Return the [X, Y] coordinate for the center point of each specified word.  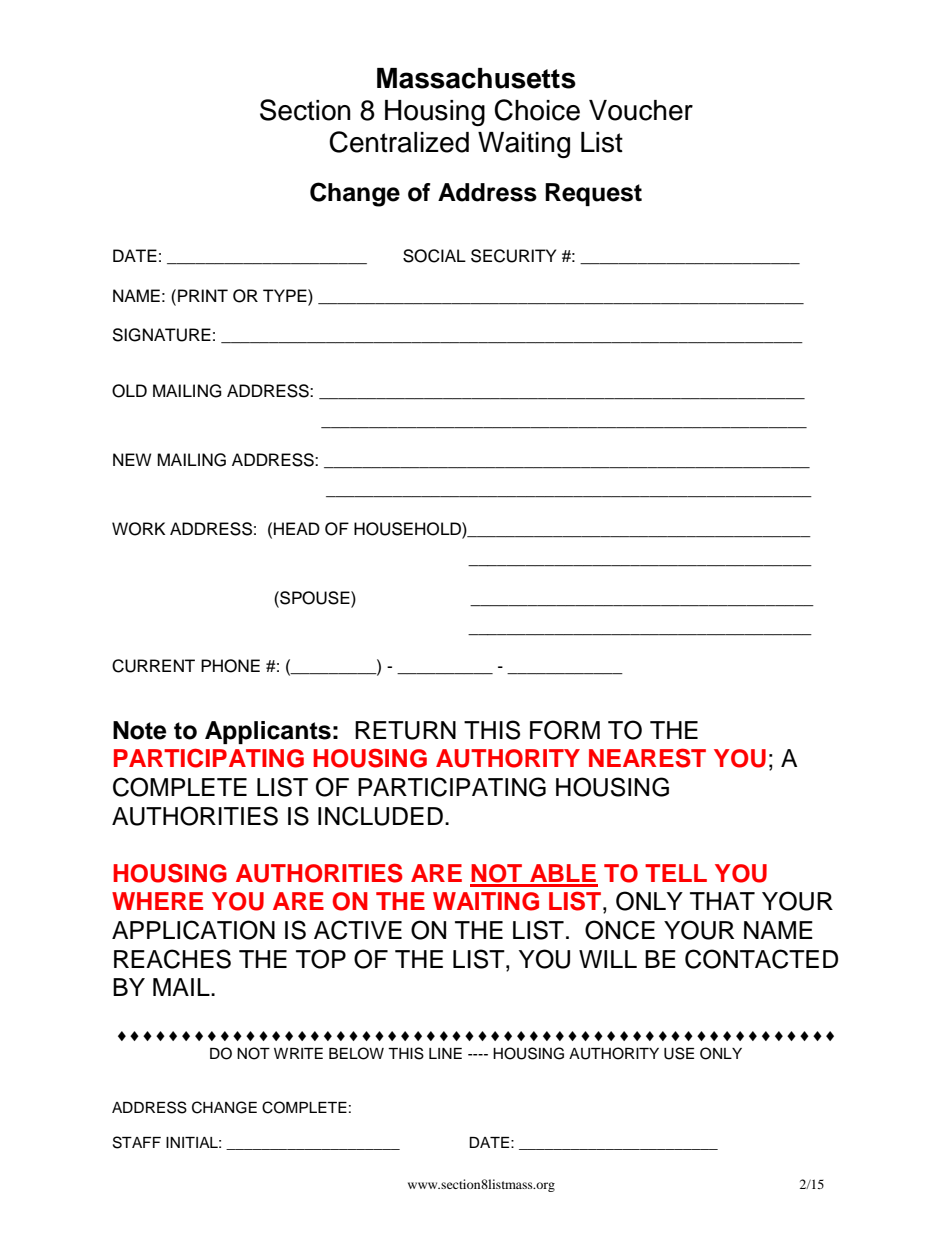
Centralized [399, 142]
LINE [445, 1053]
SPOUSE [315, 598]
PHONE [230, 666]
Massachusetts [476, 78]
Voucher [641, 110]
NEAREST [647, 758]
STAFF [137, 1142]
